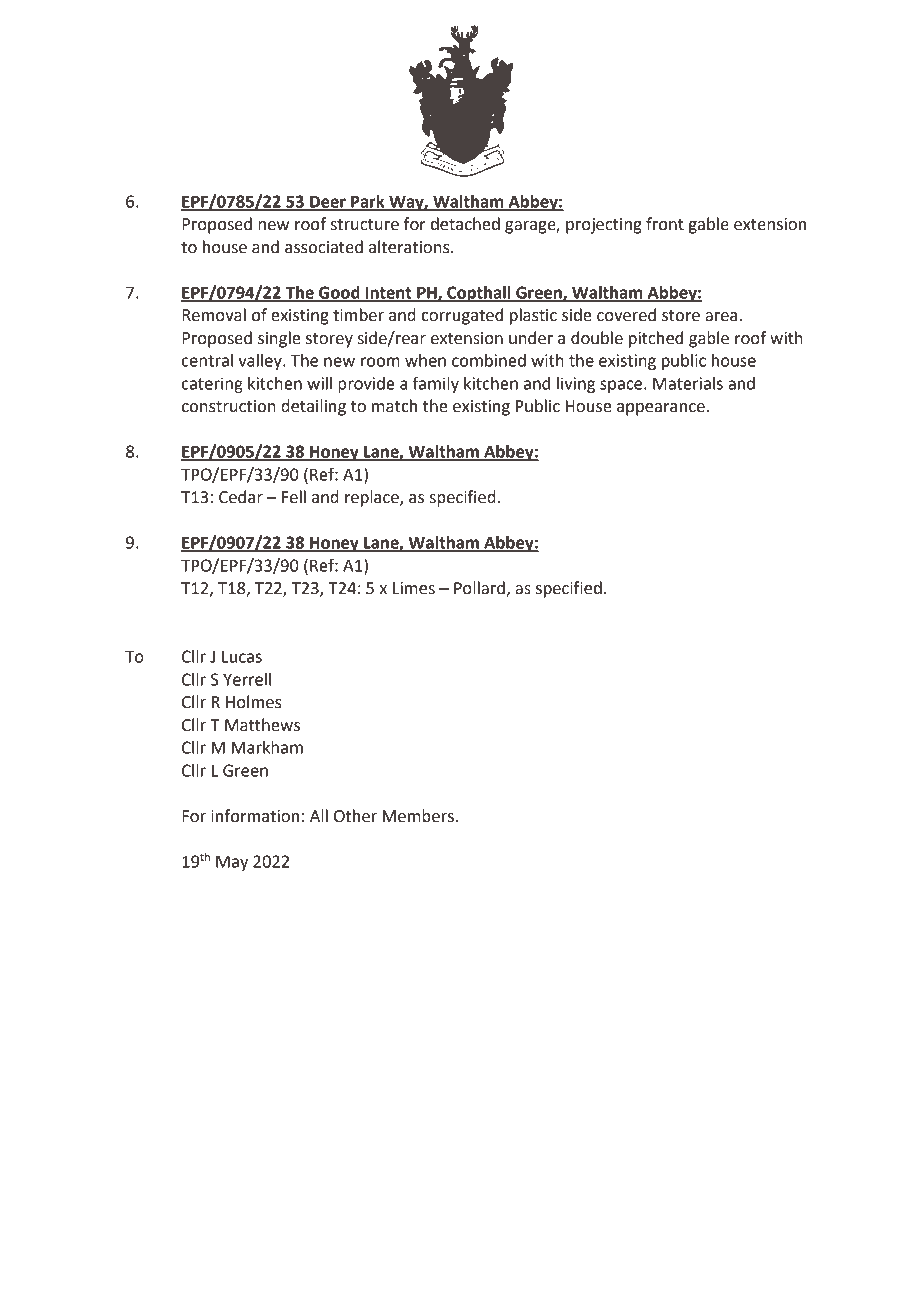 This screenshot has width=924, height=1308. Describe the element at coordinates (436, 384) in the screenshot. I see `family` at that location.
